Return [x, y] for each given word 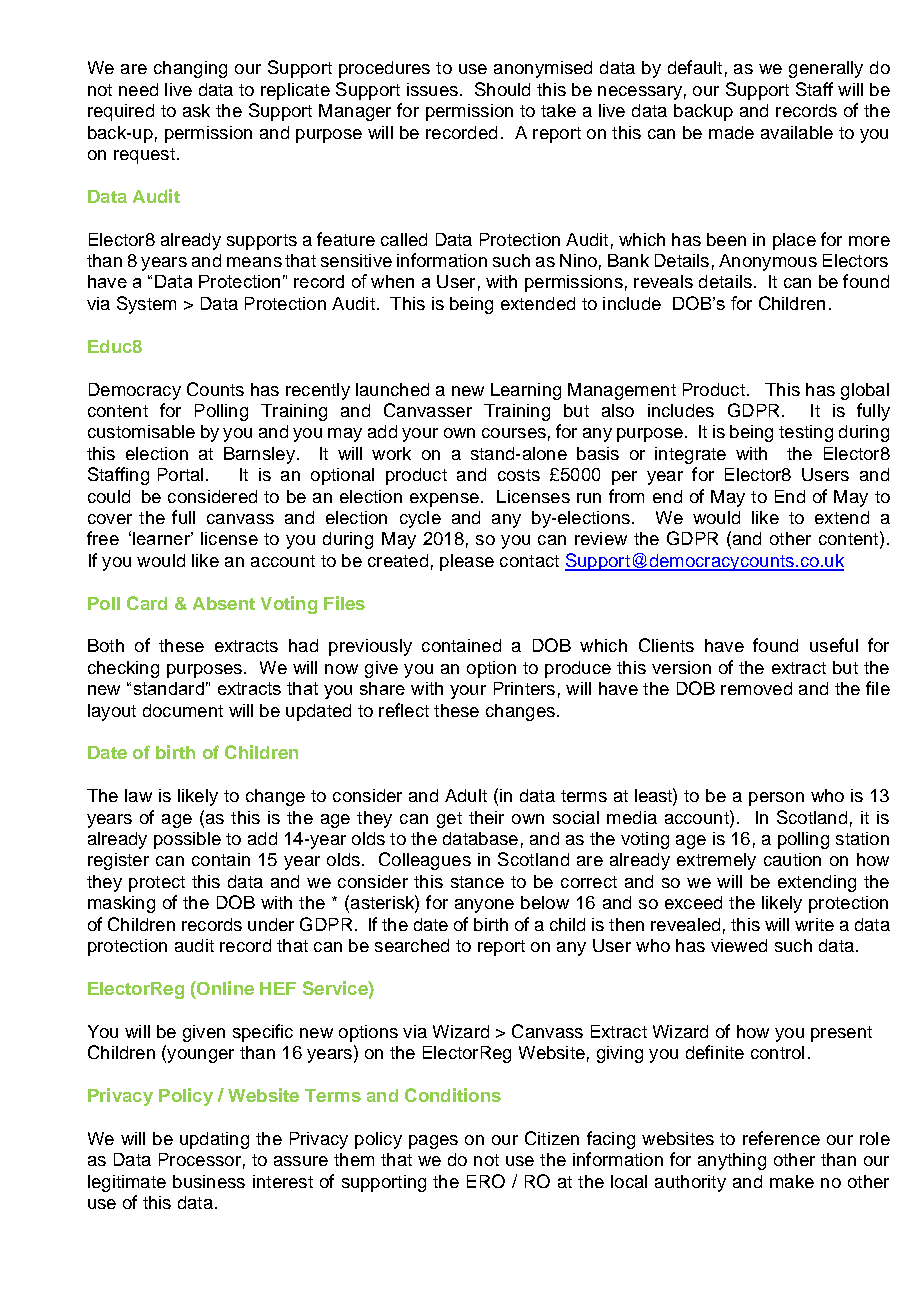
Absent [224, 603]
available [797, 132]
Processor [200, 1159]
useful [834, 645]
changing [190, 69]
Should [502, 89]
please [467, 562]
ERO [486, 1181]
